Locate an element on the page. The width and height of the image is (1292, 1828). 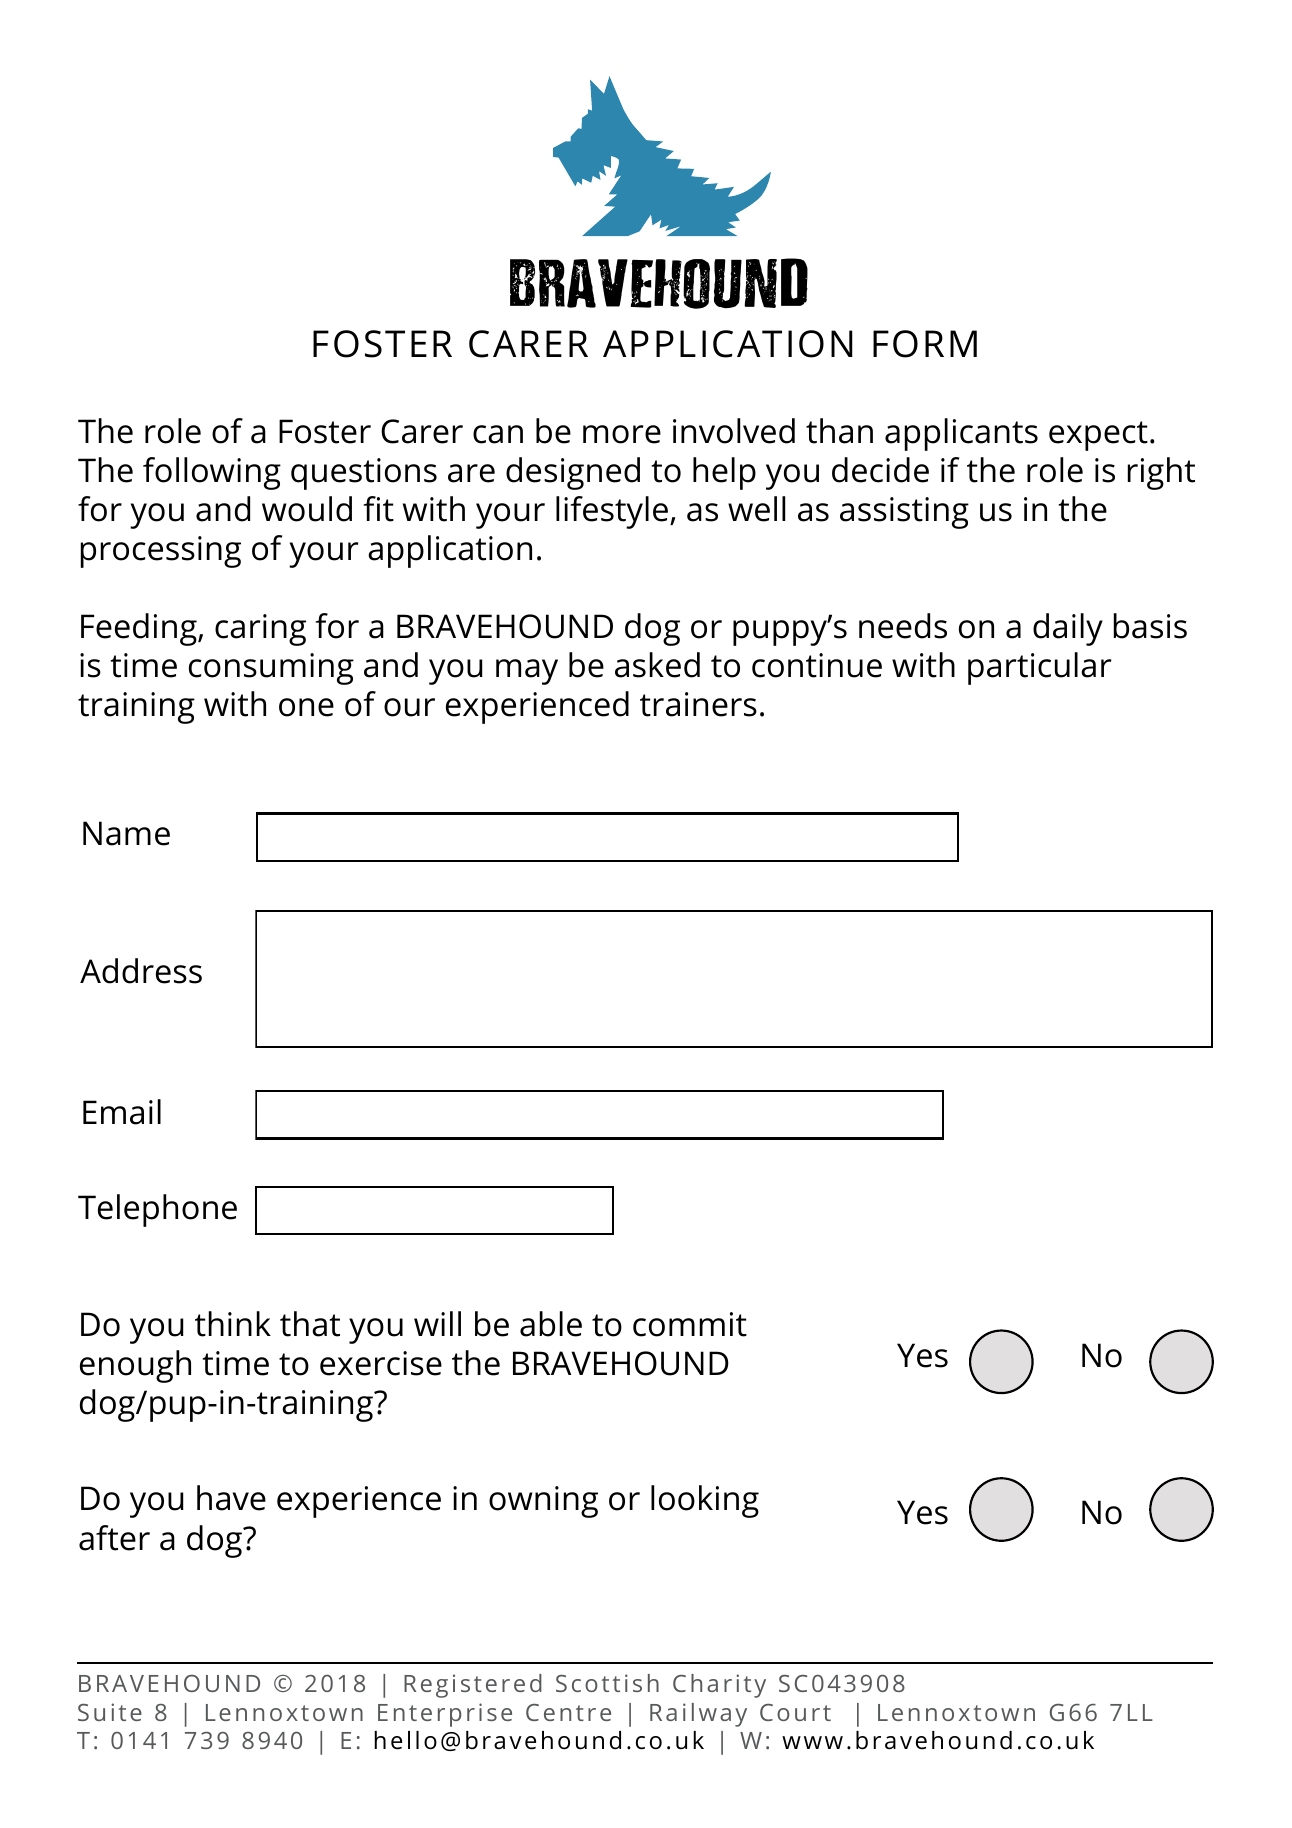
particular is located at coordinates (1039, 668).
